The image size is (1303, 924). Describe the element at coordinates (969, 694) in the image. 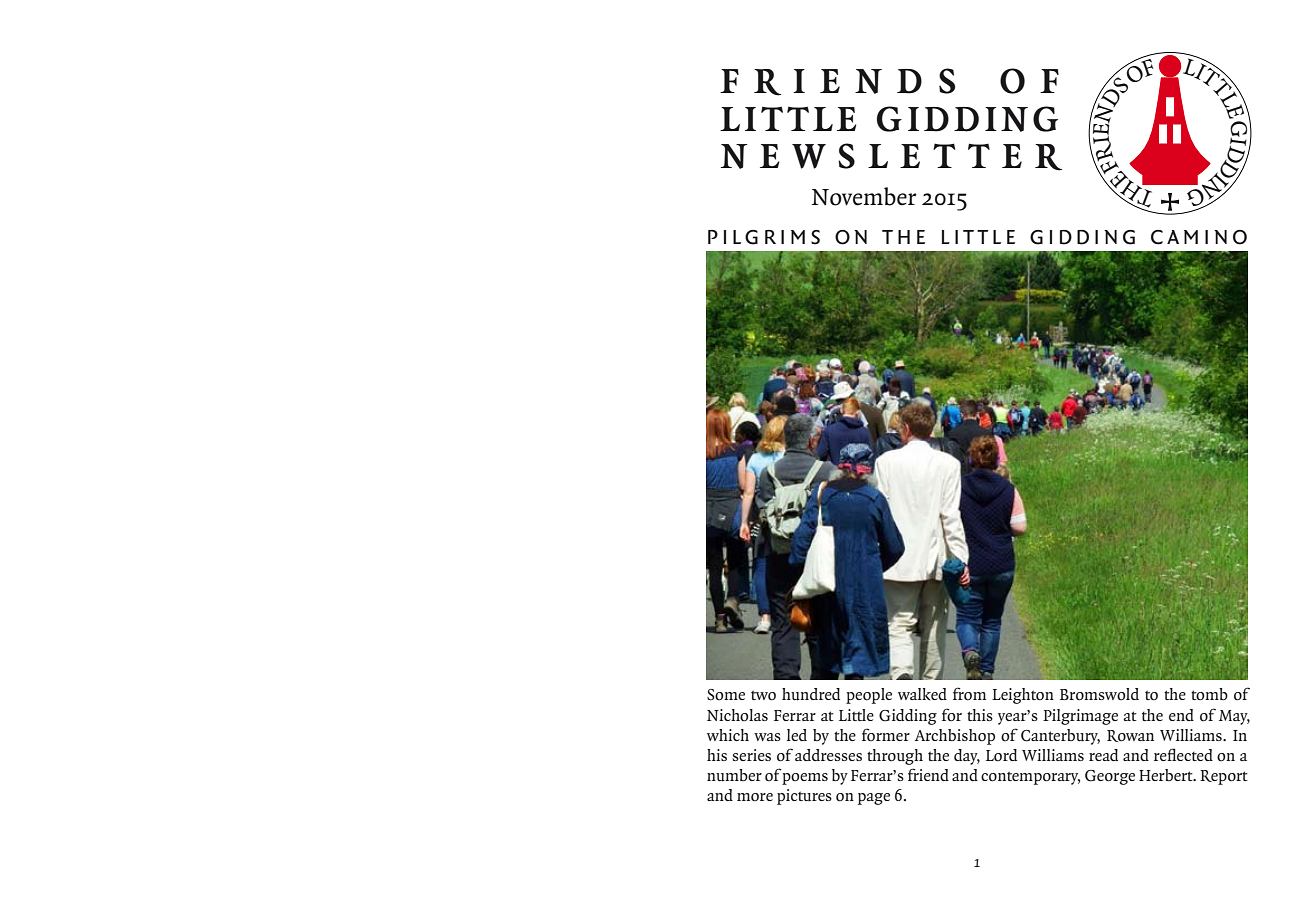

I see `from` at that location.
